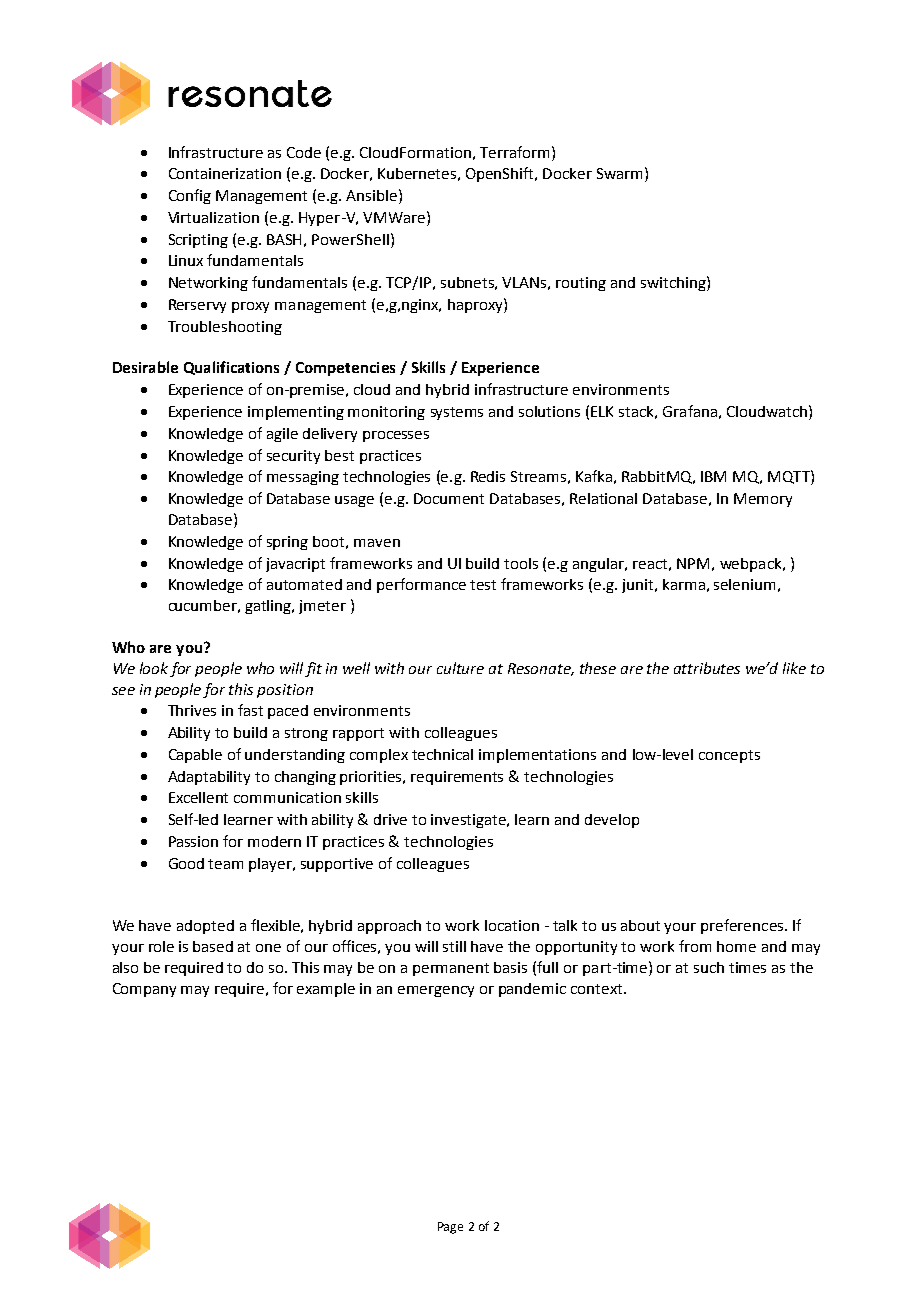 This screenshot has height=1308, width=924. Describe the element at coordinates (743, 926) in the screenshot. I see `preferences` at that location.
